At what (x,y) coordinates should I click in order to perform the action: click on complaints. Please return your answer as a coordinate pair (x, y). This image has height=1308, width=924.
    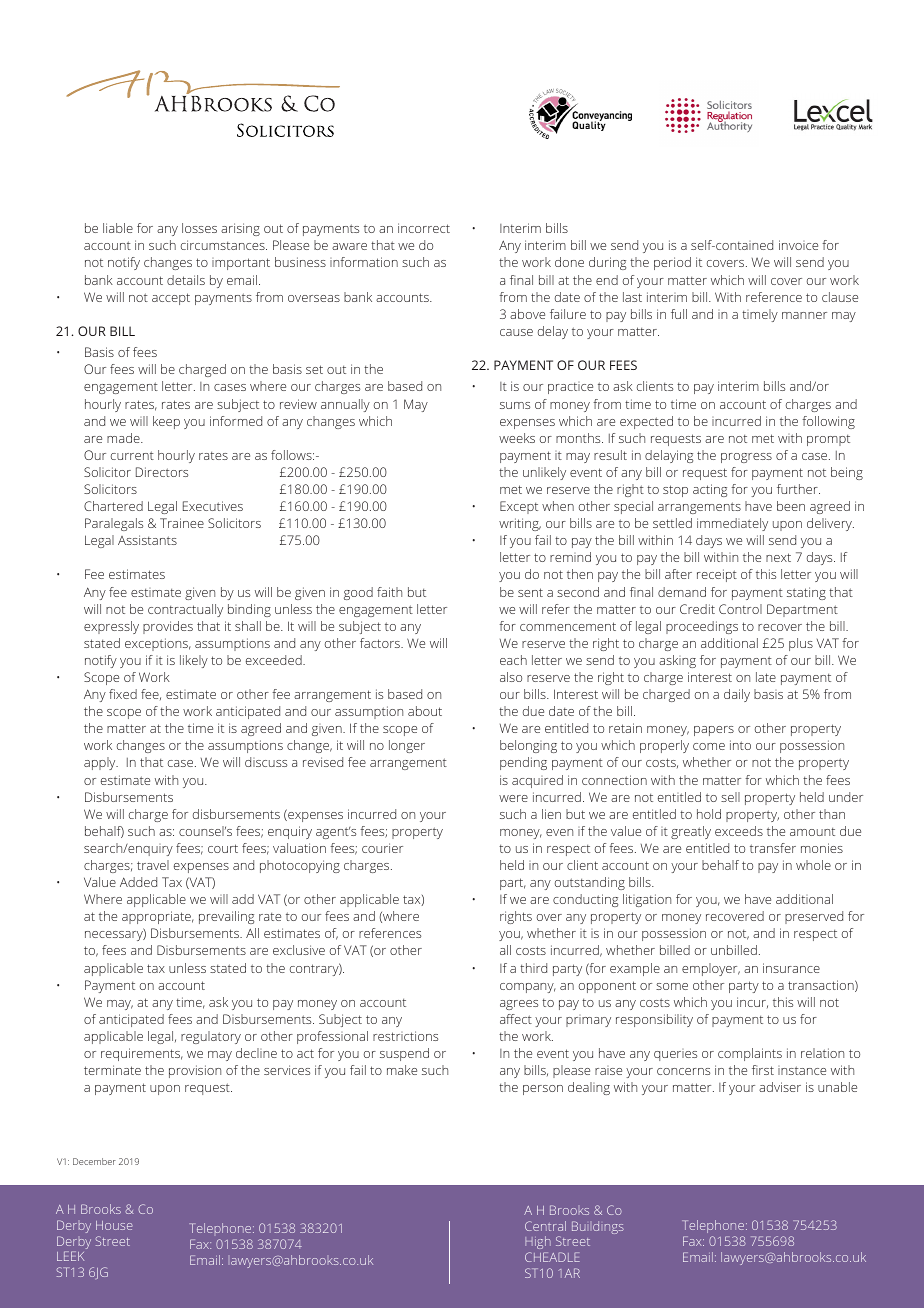
    Looking at the image, I should click on (750, 1054).
